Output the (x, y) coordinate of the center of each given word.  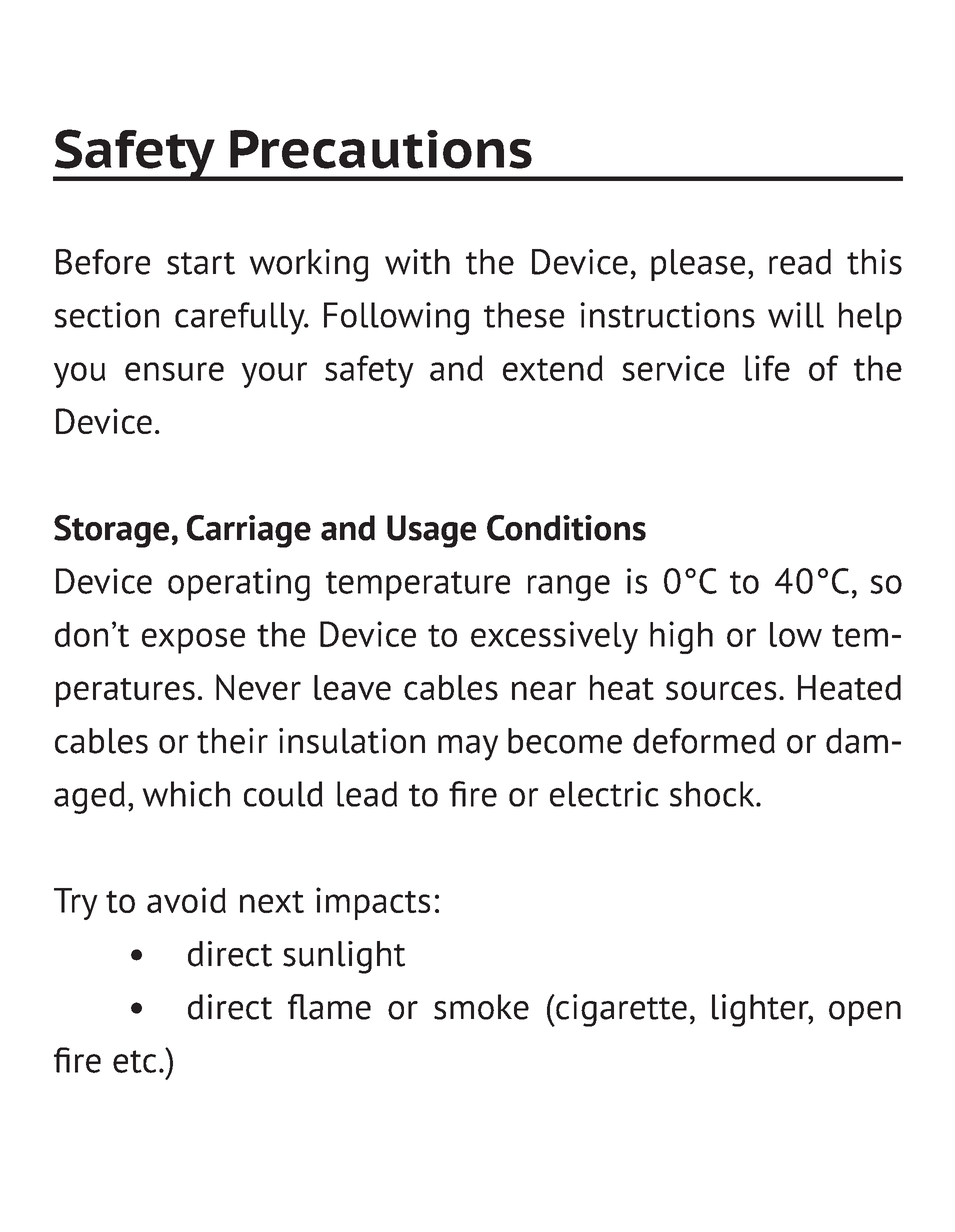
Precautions (381, 149)
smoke (481, 1007)
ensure (174, 371)
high (681, 637)
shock (713, 794)
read (800, 262)
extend (553, 368)
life (767, 368)
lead (367, 794)
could (283, 794)
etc (134, 1061)
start (201, 263)
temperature (418, 586)
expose (193, 641)
